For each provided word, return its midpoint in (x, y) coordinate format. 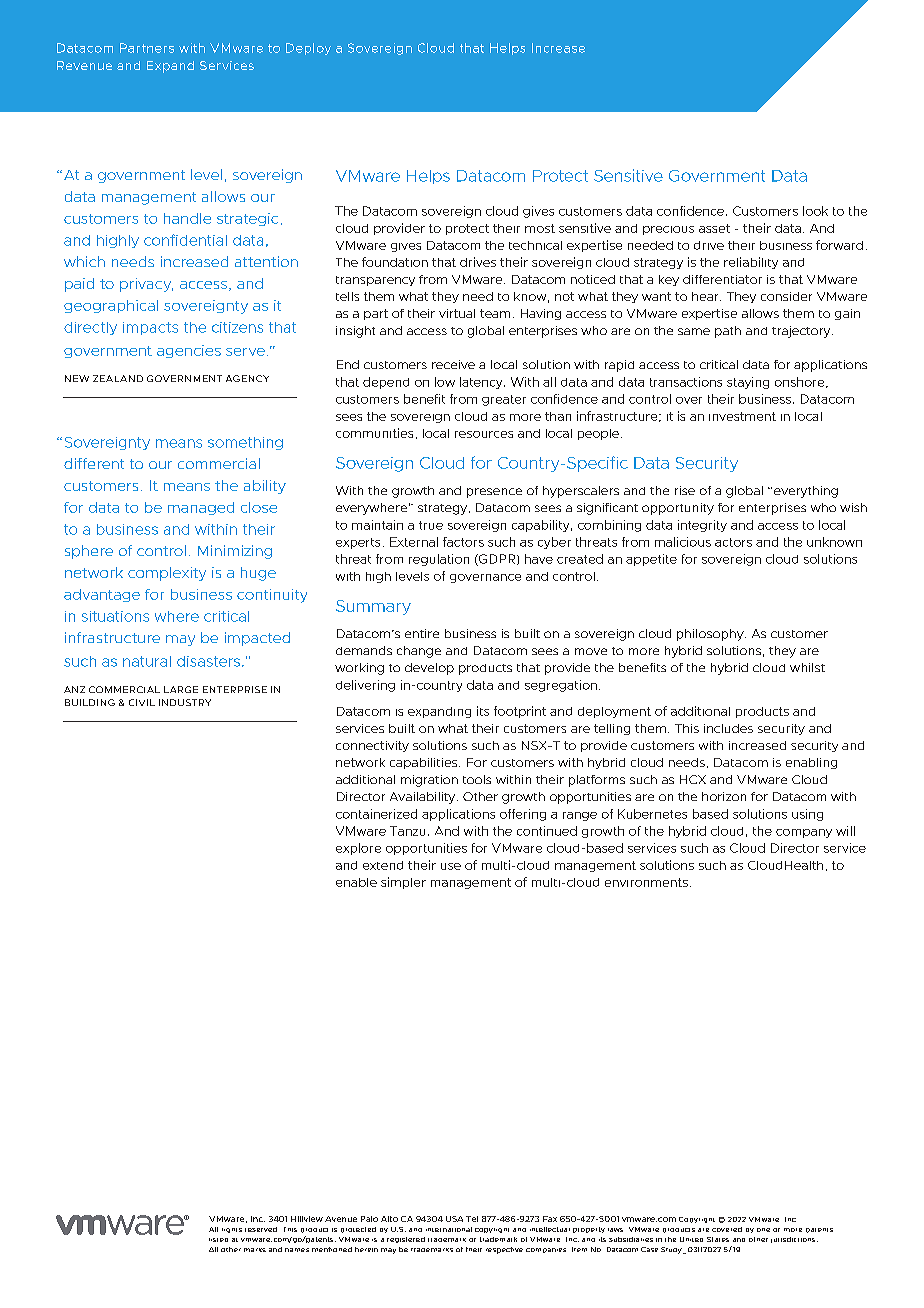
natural (147, 661)
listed (218, 1240)
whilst (807, 667)
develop (429, 669)
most (540, 228)
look (815, 211)
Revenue (84, 65)
